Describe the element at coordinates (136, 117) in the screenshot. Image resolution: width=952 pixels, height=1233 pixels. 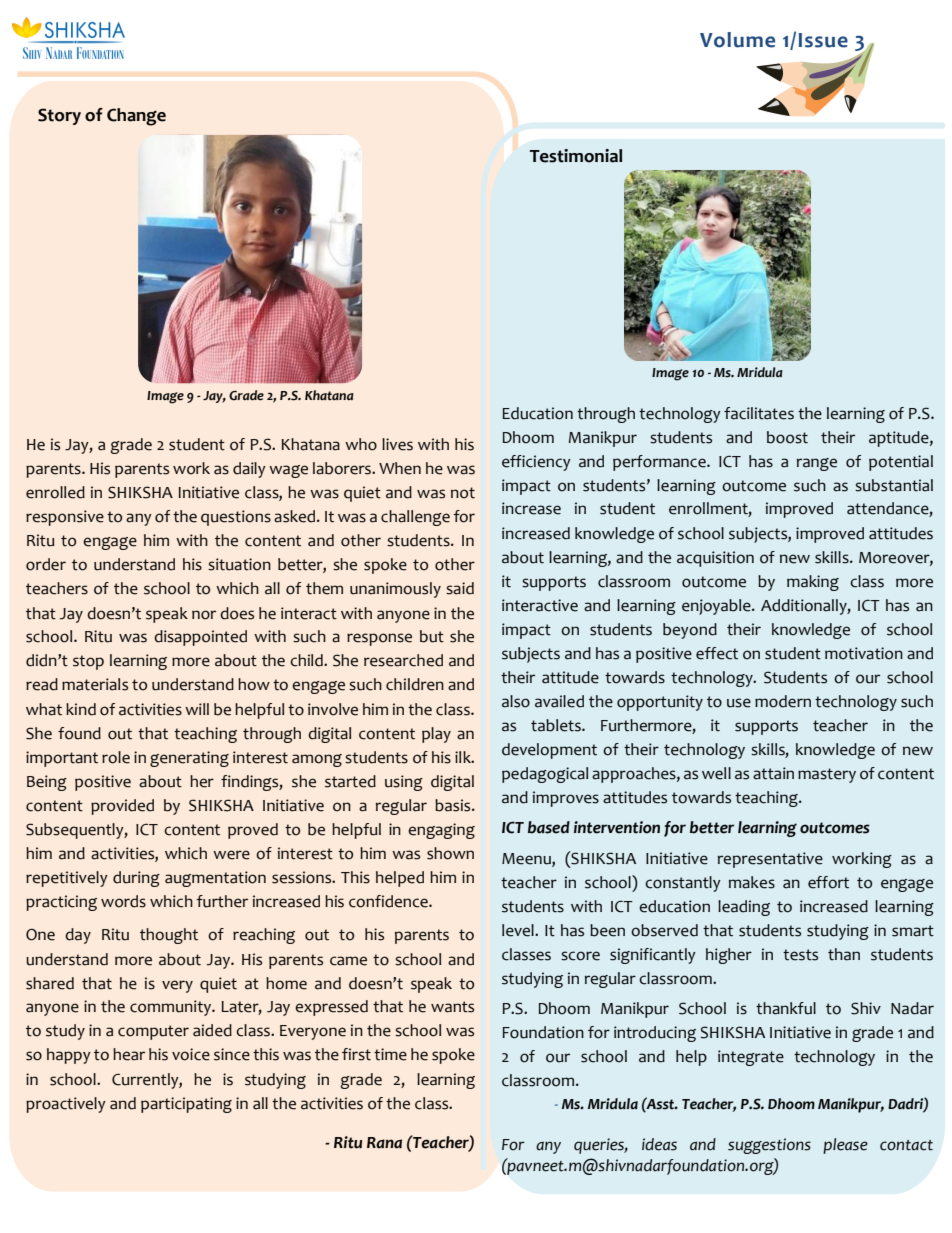
I see `Change` at that location.
